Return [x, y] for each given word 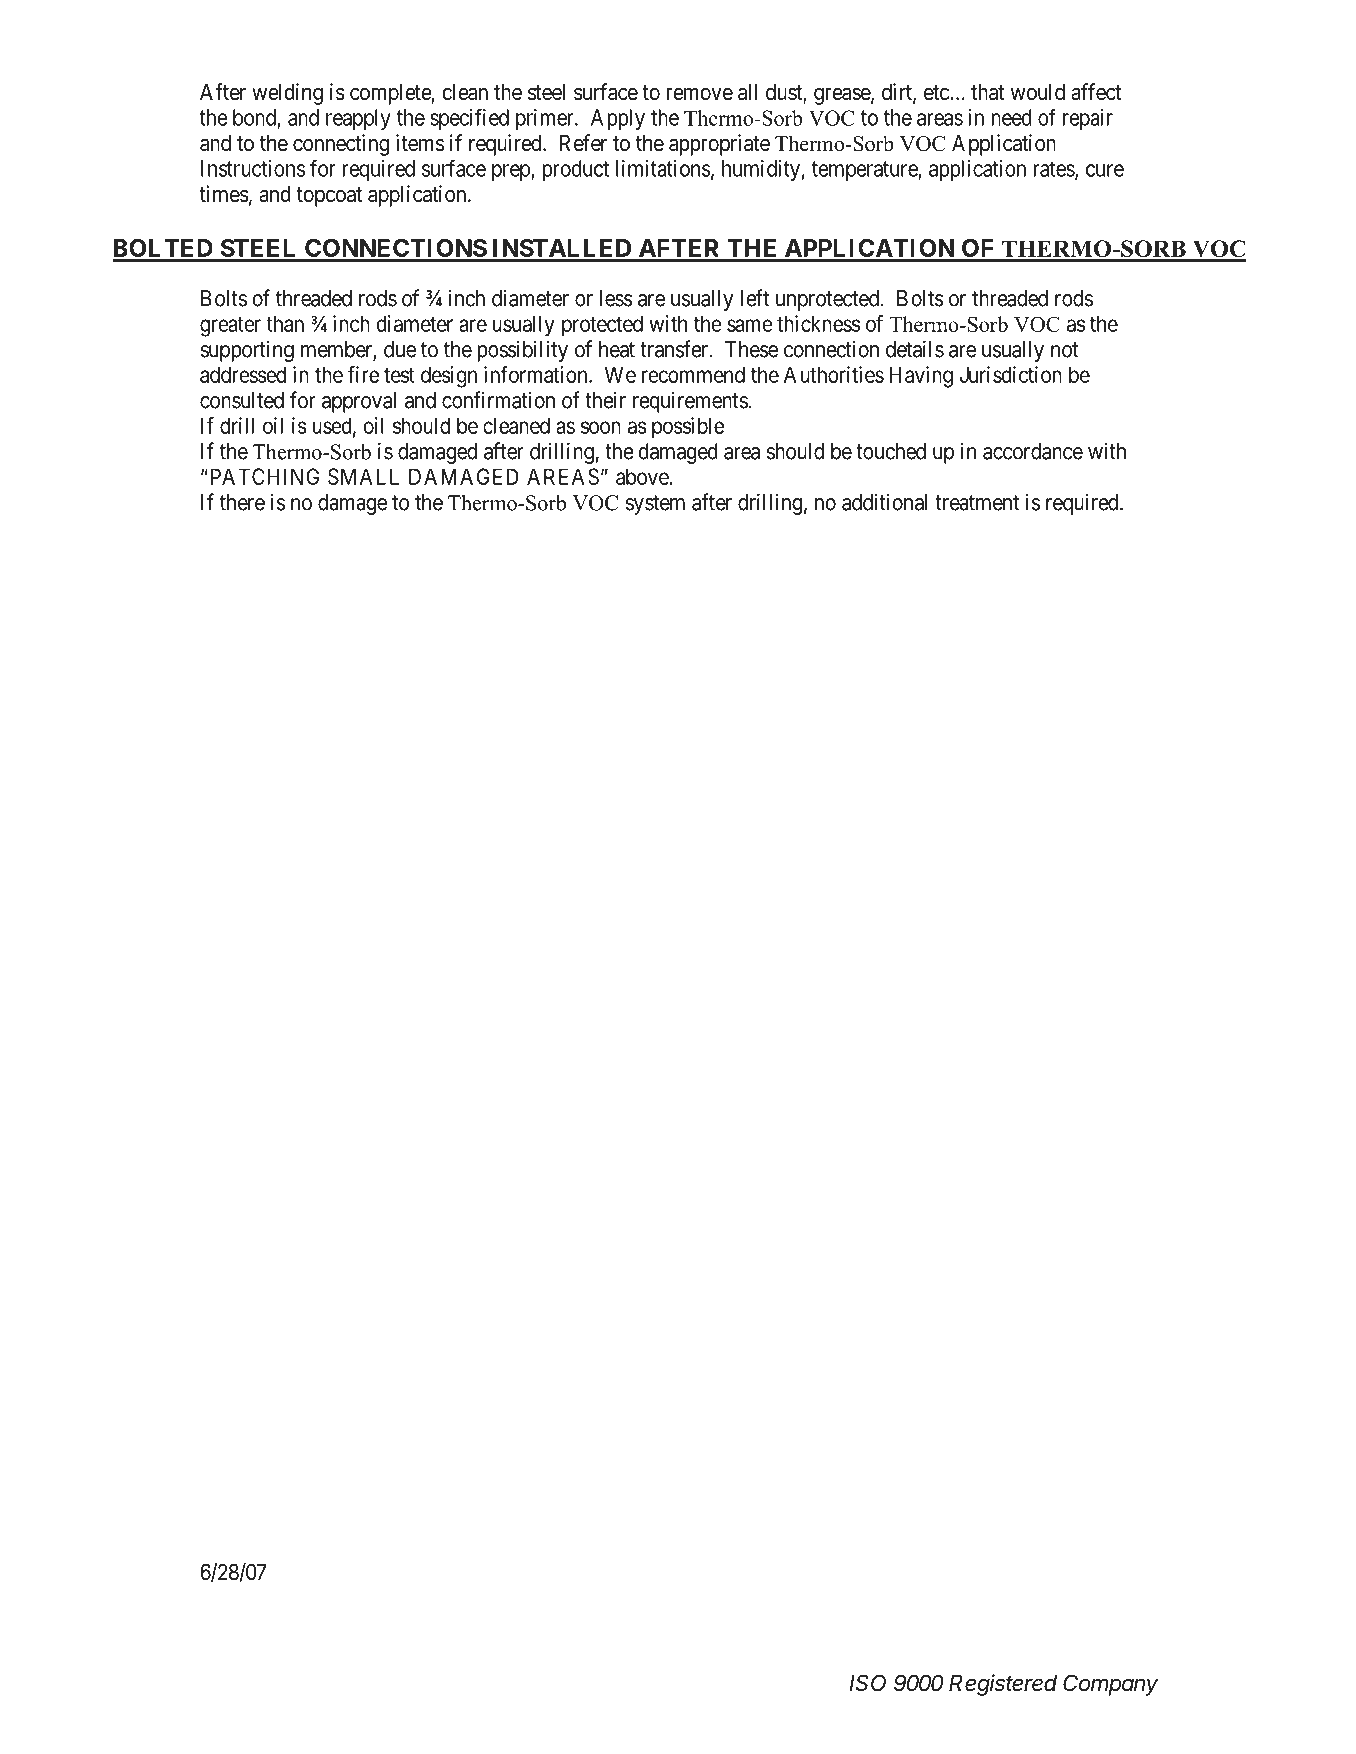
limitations [663, 168]
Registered [1003, 1685]
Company [1110, 1685]
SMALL [363, 476]
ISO [867, 1683]
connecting [341, 145]
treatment [977, 503]
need [1011, 117]
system [655, 505]
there [242, 502]
